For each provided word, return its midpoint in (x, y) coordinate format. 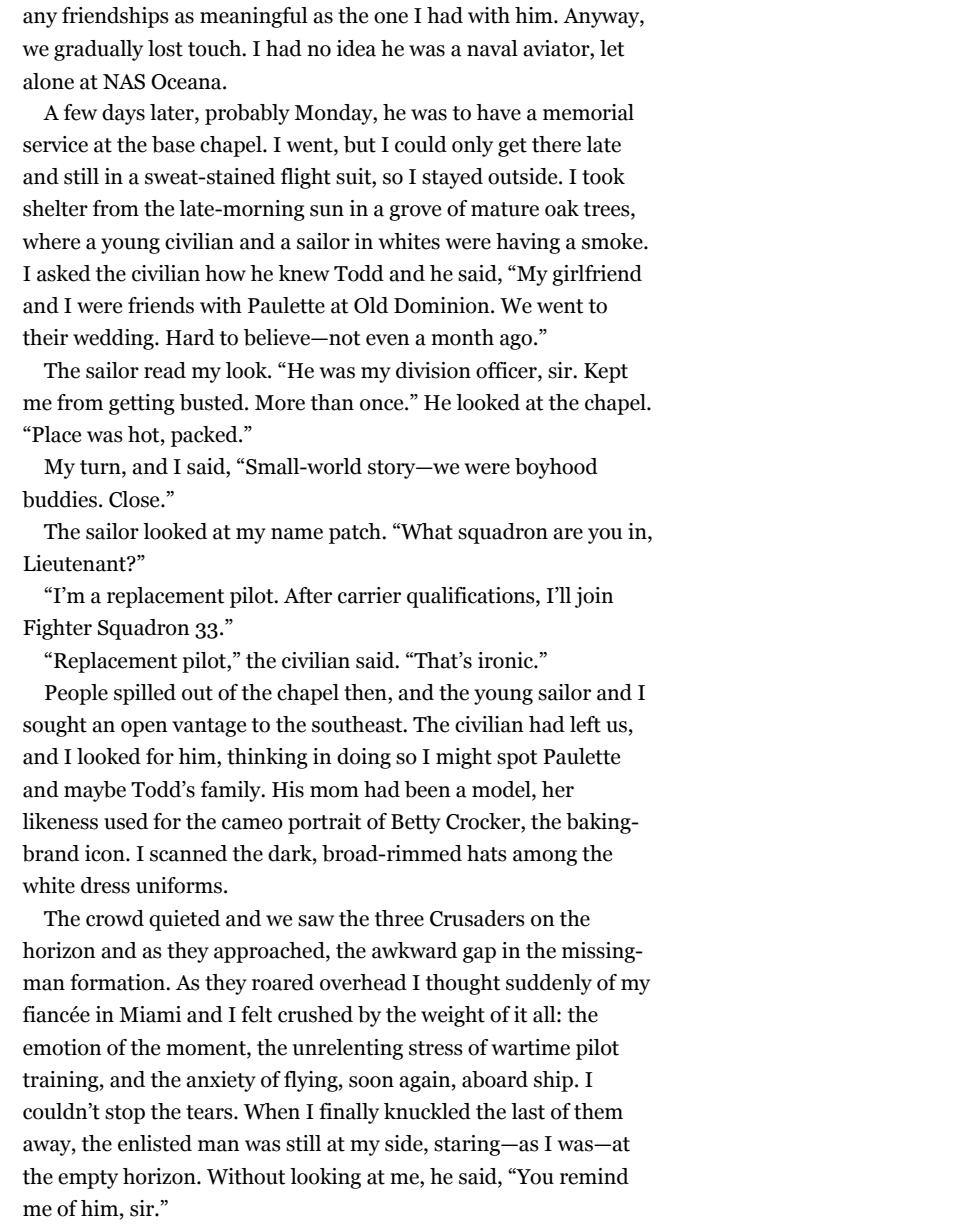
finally (349, 1113)
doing (364, 758)
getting (142, 404)
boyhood (556, 468)
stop (125, 1114)
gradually (98, 50)
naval (492, 48)
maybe (95, 791)
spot (517, 759)
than (332, 402)
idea (356, 48)
